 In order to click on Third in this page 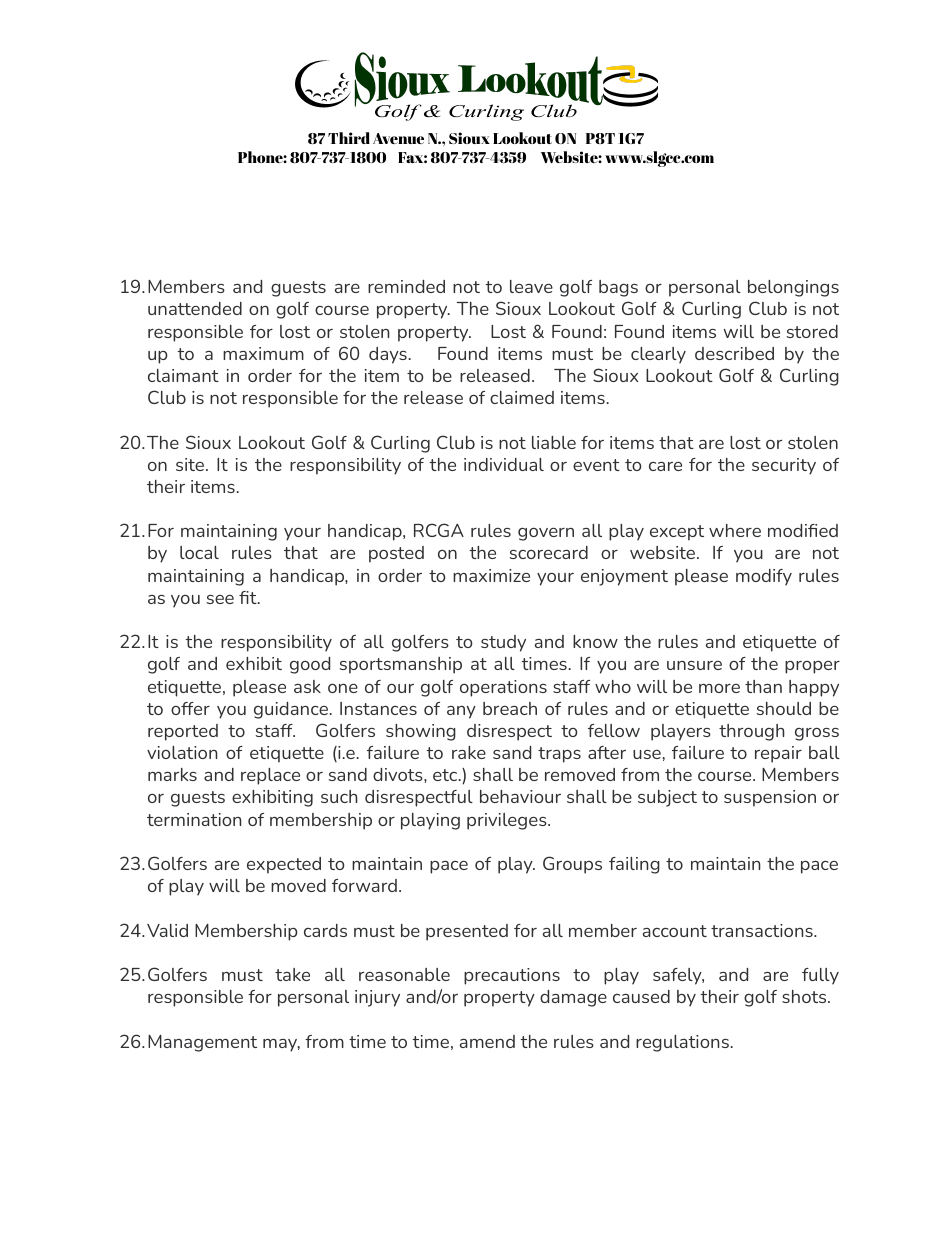, I will do `click(349, 138)`.
